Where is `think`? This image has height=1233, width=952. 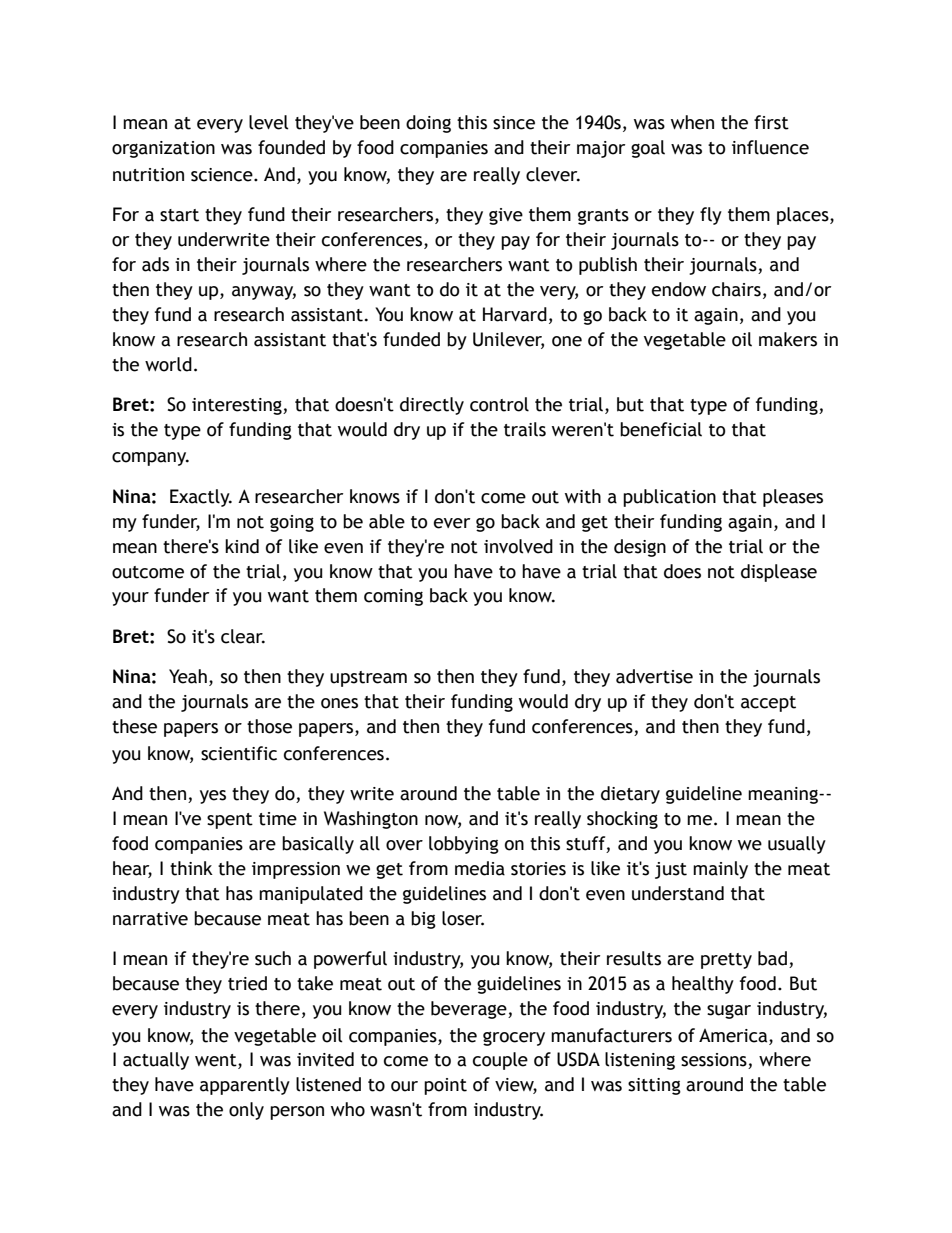
think is located at coordinates (191, 868).
